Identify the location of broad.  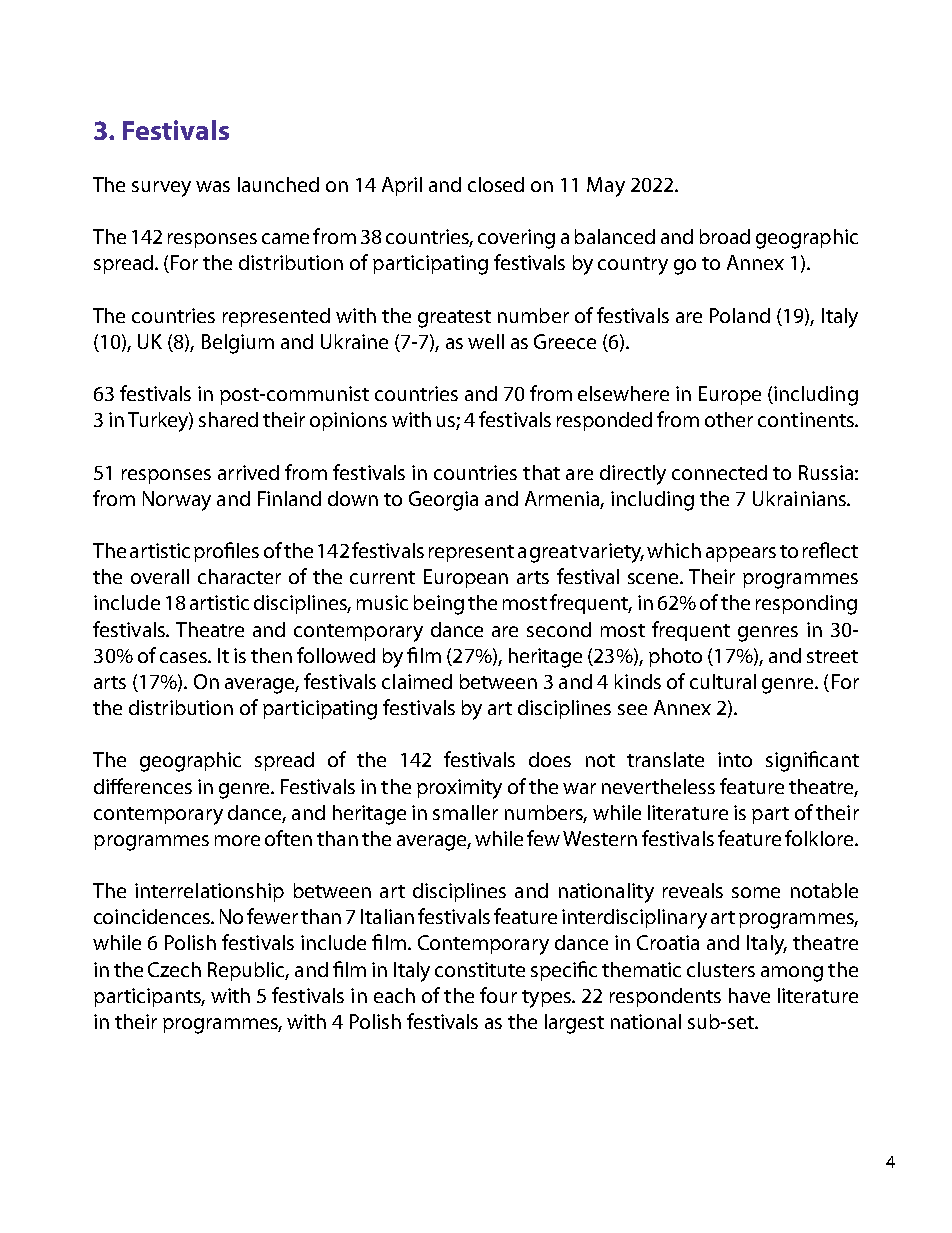
(725, 236).
